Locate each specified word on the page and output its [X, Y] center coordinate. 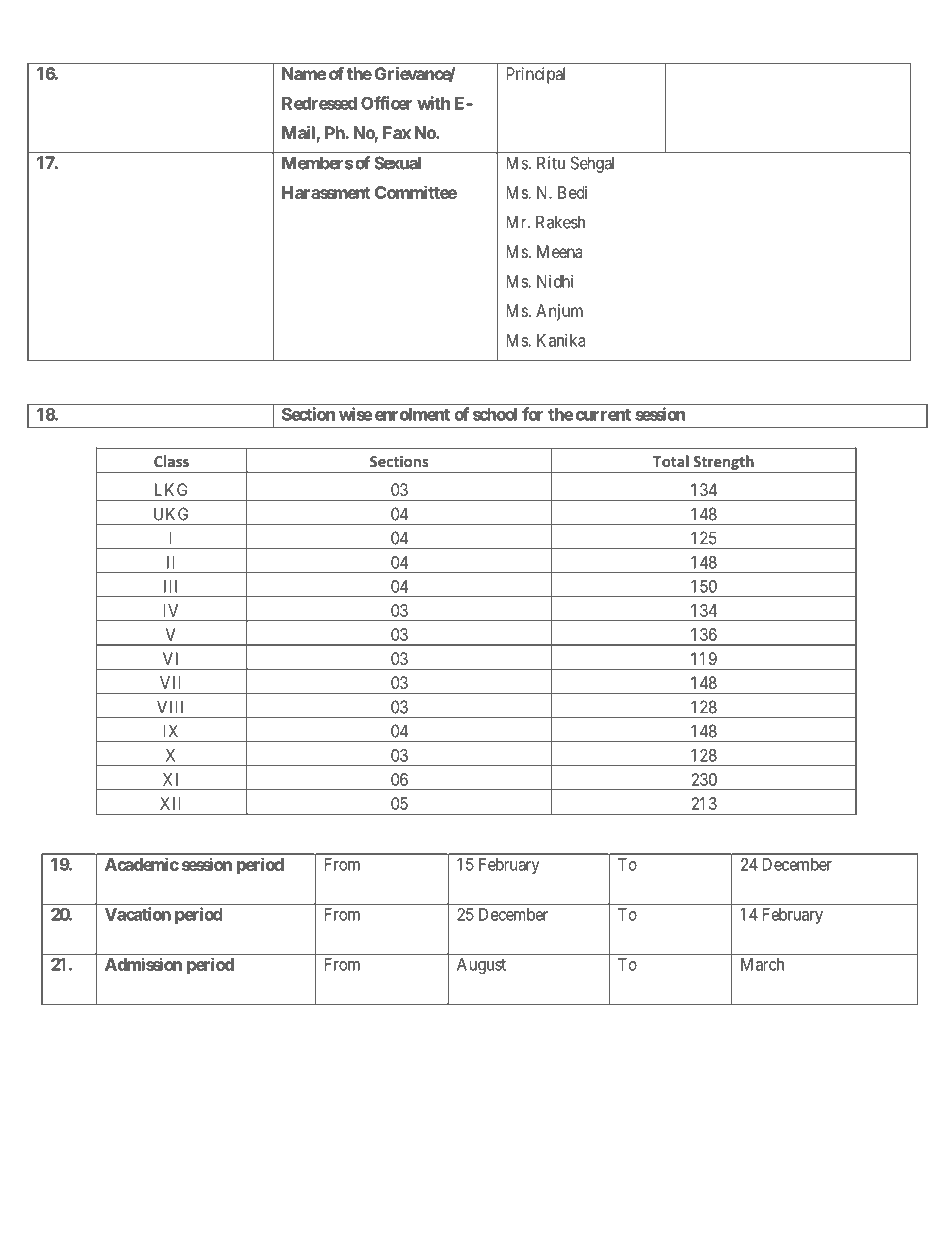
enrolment [412, 414]
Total [671, 461]
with [433, 103]
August [481, 966]
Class [171, 461]
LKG [171, 489]
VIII [170, 707]
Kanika [561, 340]
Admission [143, 964]
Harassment [326, 192]
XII [170, 803]
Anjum [559, 312]
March [762, 964]
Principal [536, 75]
